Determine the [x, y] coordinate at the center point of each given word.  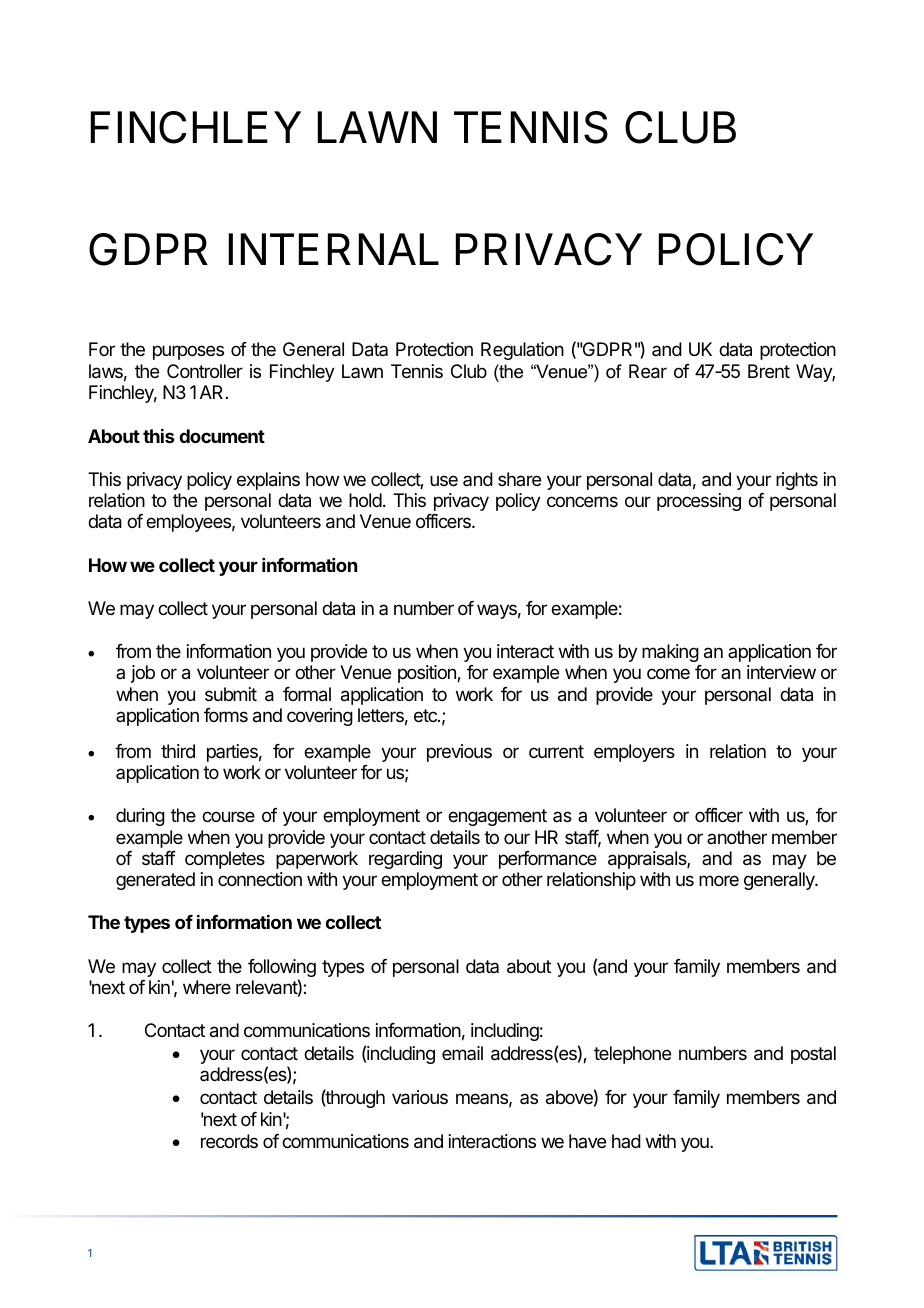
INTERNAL [334, 249]
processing [699, 502]
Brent [769, 371]
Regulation [522, 351]
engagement [497, 817]
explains [268, 481]
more [719, 880]
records [229, 1141]
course [228, 816]
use [444, 480]
